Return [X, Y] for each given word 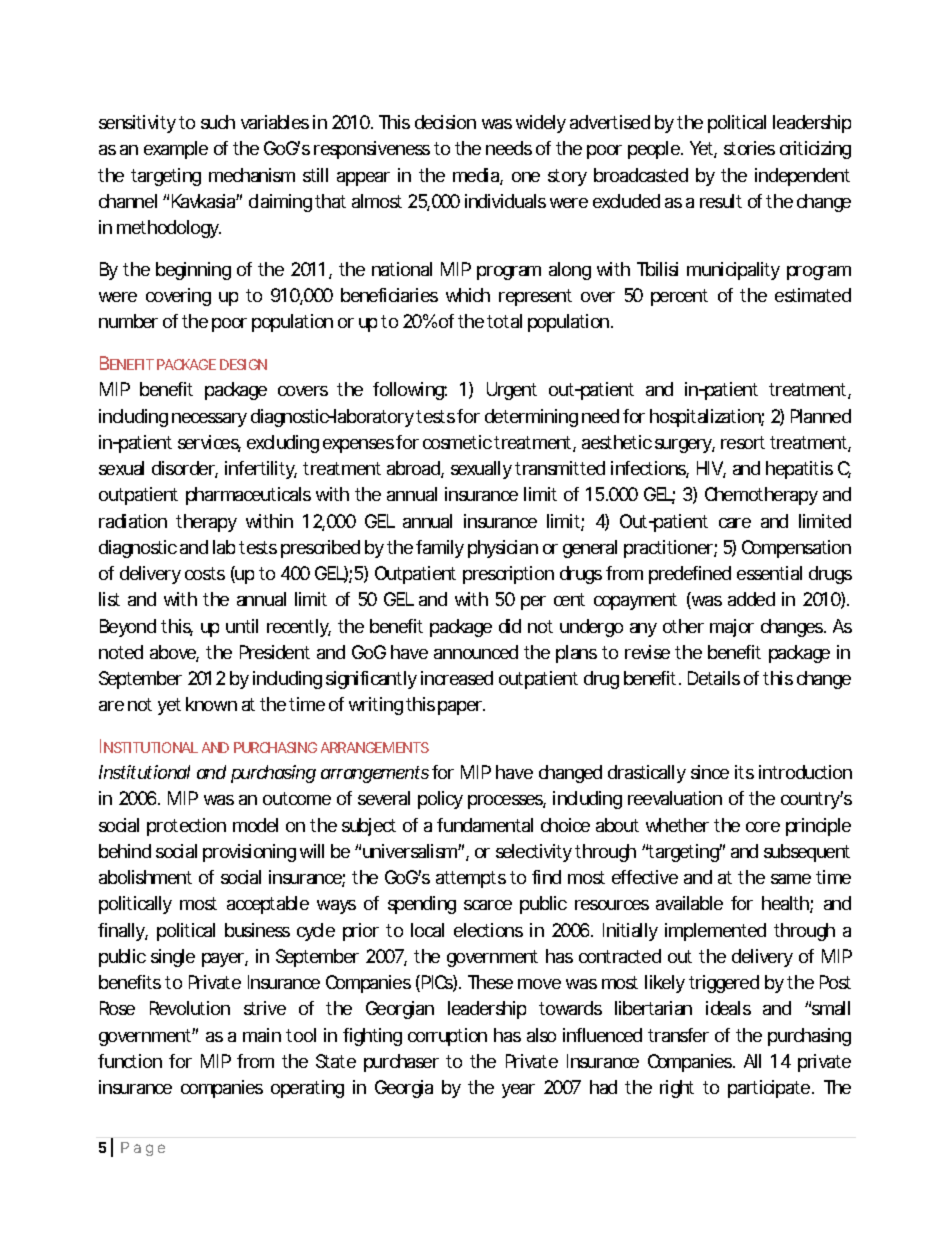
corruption [447, 1037]
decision [445, 122]
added [751, 599]
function [130, 1061]
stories [749, 148]
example [176, 150]
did [510, 626]
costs [205, 573]
